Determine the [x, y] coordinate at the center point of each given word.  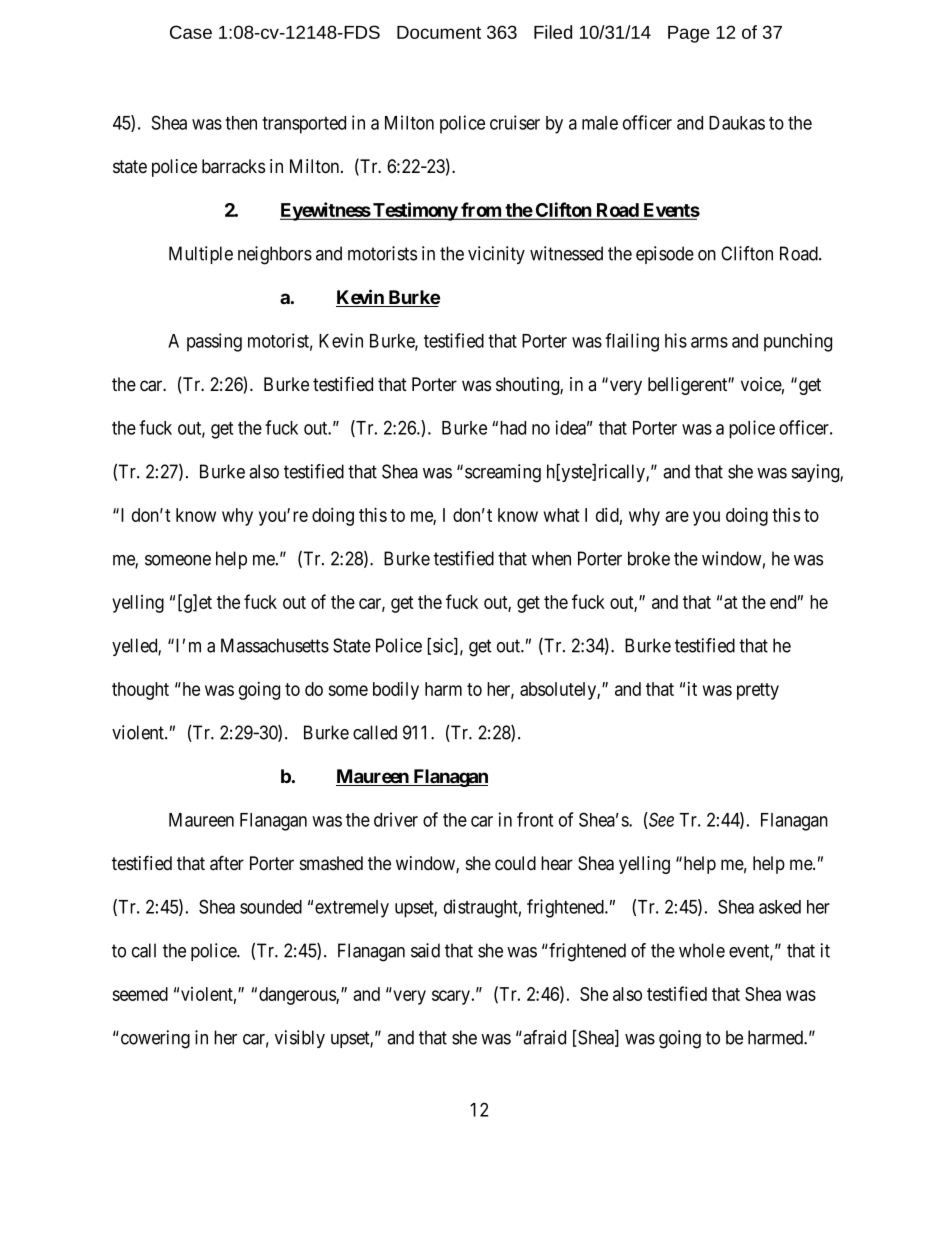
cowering [154, 1039]
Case [191, 32]
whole [702, 950]
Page [689, 34]
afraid [543, 1037]
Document [439, 32]
